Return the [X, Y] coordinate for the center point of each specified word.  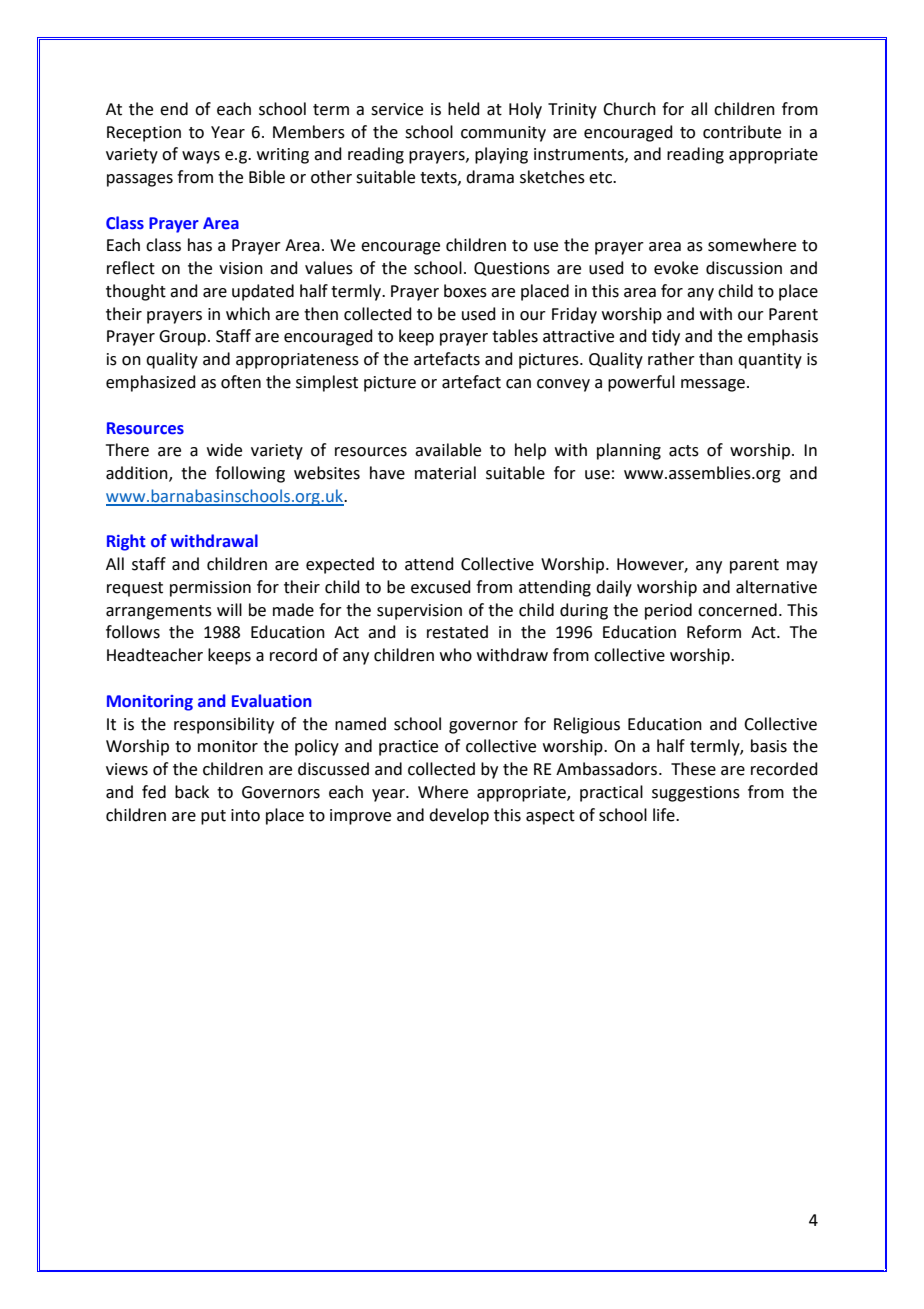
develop [459, 816]
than [716, 359]
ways [201, 157]
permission [210, 589]
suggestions [696, 794]
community [503, 134]
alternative [776, 587]
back [192, 792]
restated [457, 632]
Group [182, 338]
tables [515, 336]
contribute [742, 132]
